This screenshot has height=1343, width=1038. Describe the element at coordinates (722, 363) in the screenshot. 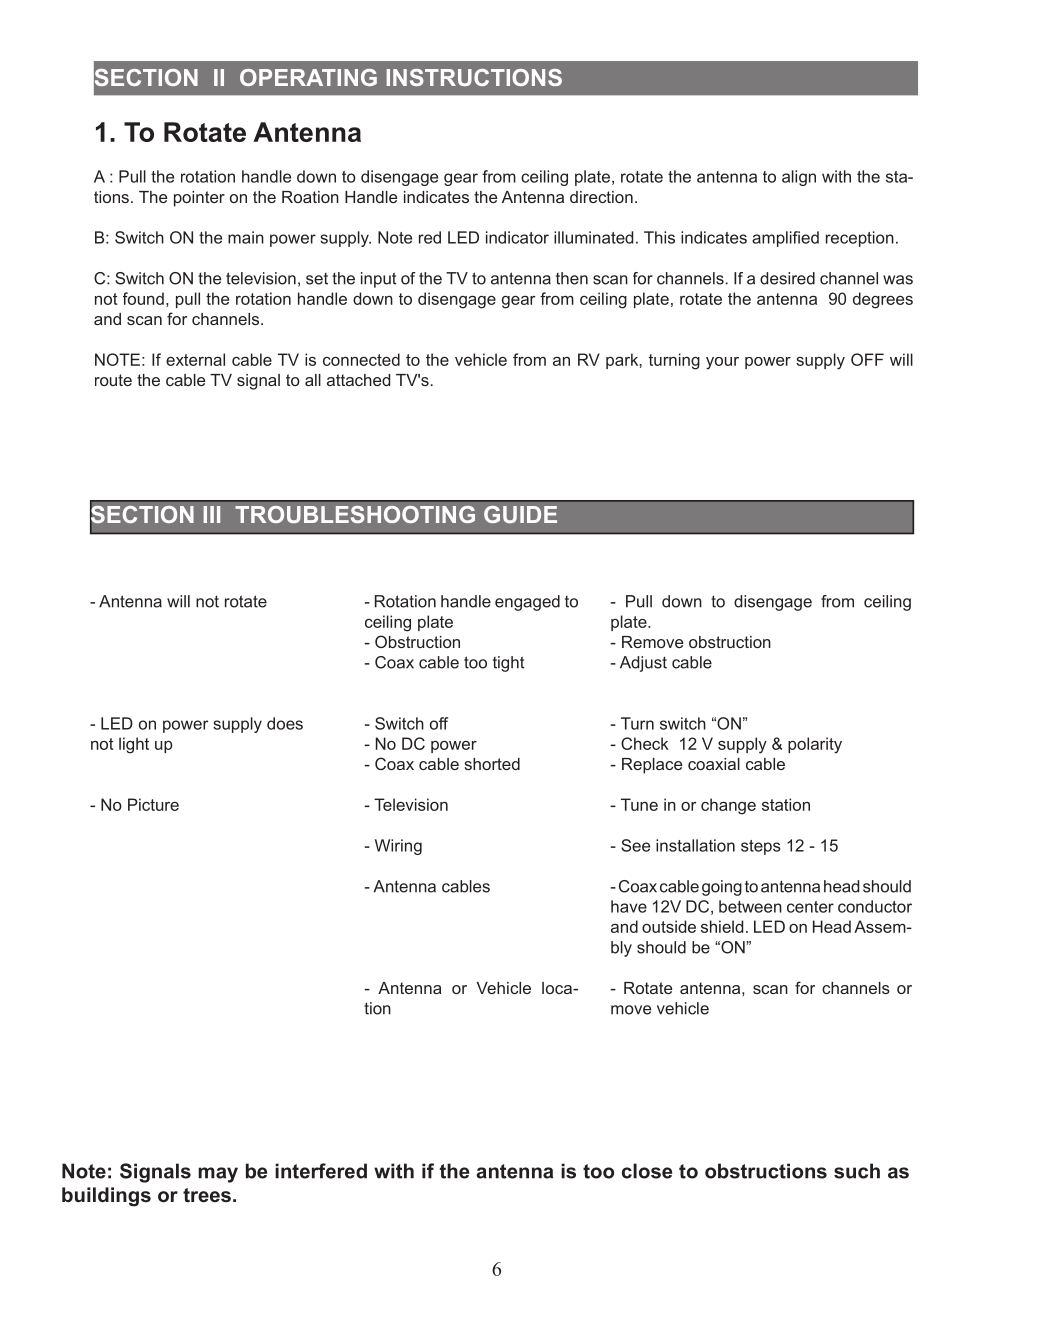

I see `your` at that location.
